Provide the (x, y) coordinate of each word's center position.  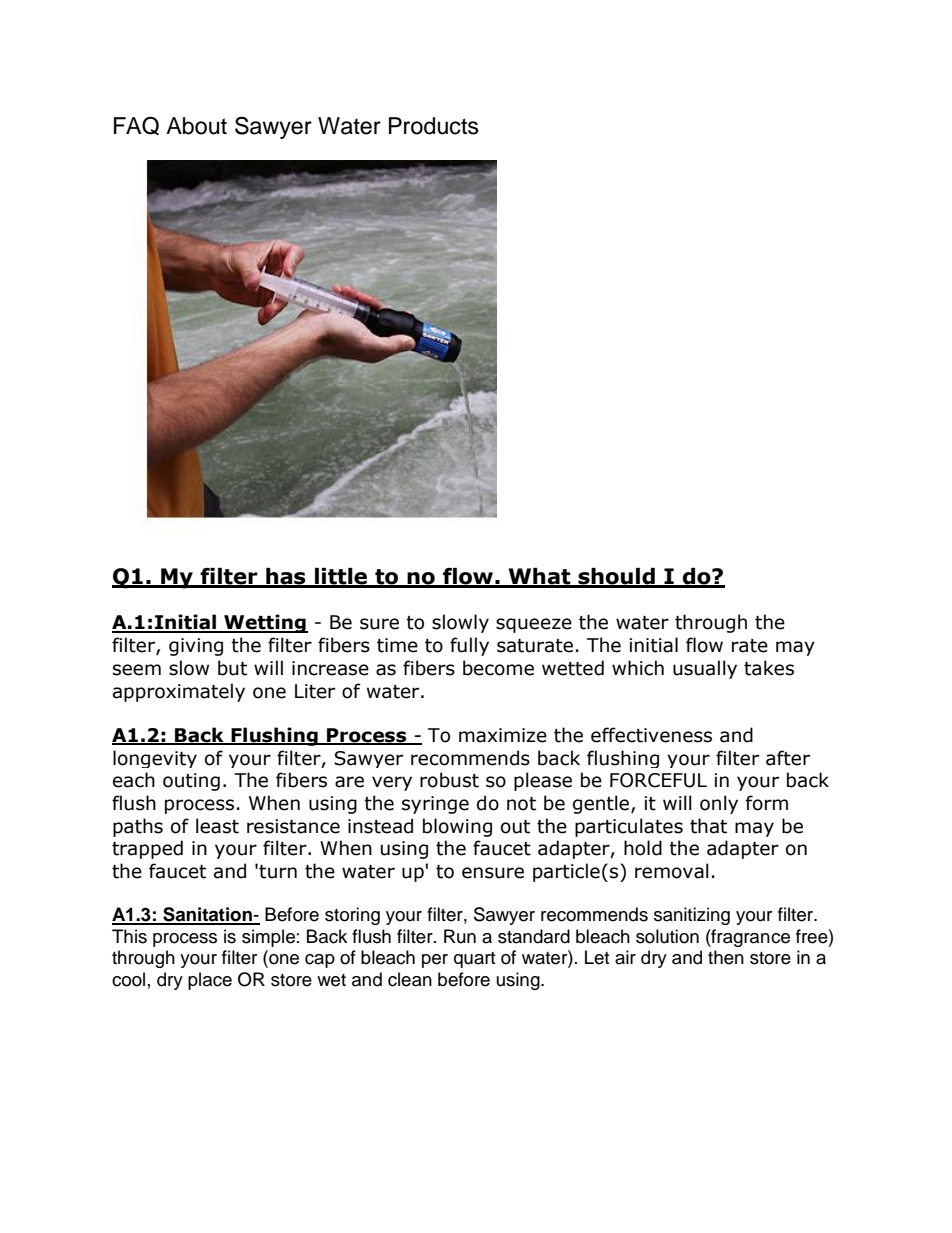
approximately (179, 692)
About (196, 126)
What (539, 577)
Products (434, 126)
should (616, 577)
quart (474, 960)
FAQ (136, 125)
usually (705, 669)
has (286, 577)
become (498, 668)
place (210, 981)
